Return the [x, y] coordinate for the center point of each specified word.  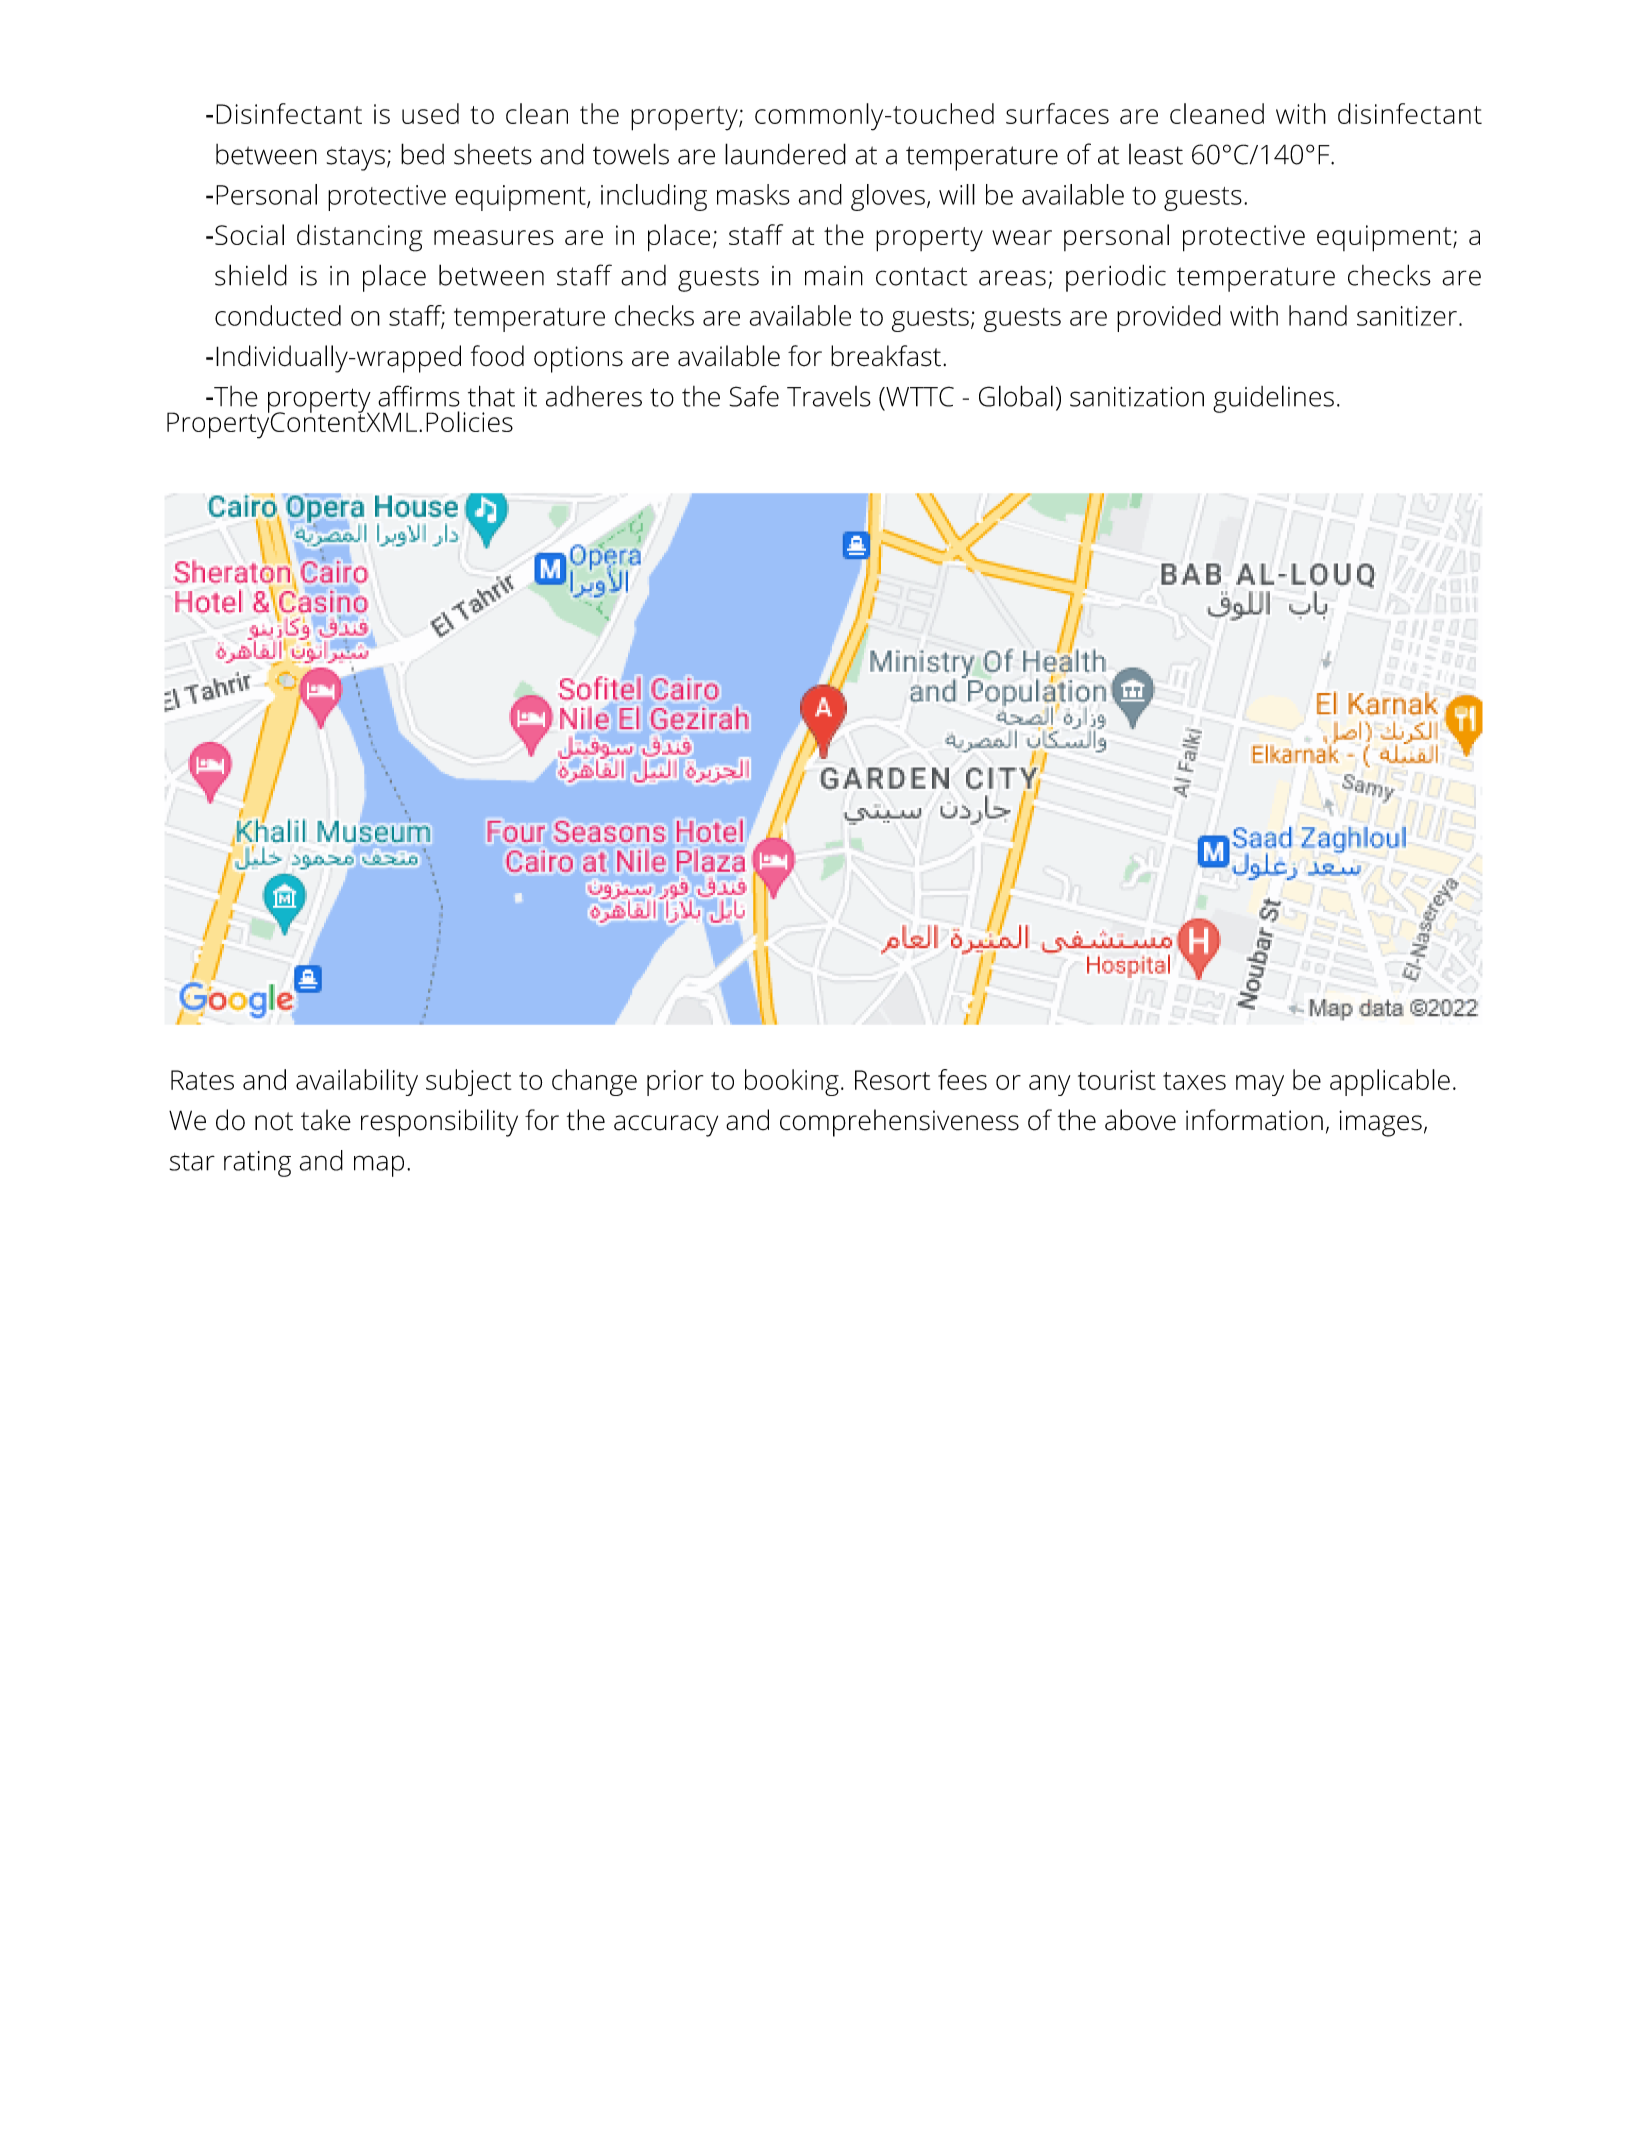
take [326, 1120]
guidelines [1273, 399]
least [1156, 154]
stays [356, 158]
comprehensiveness [899, 1123]
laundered [785, 154]
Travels [829, 396]
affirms [419, 396]
